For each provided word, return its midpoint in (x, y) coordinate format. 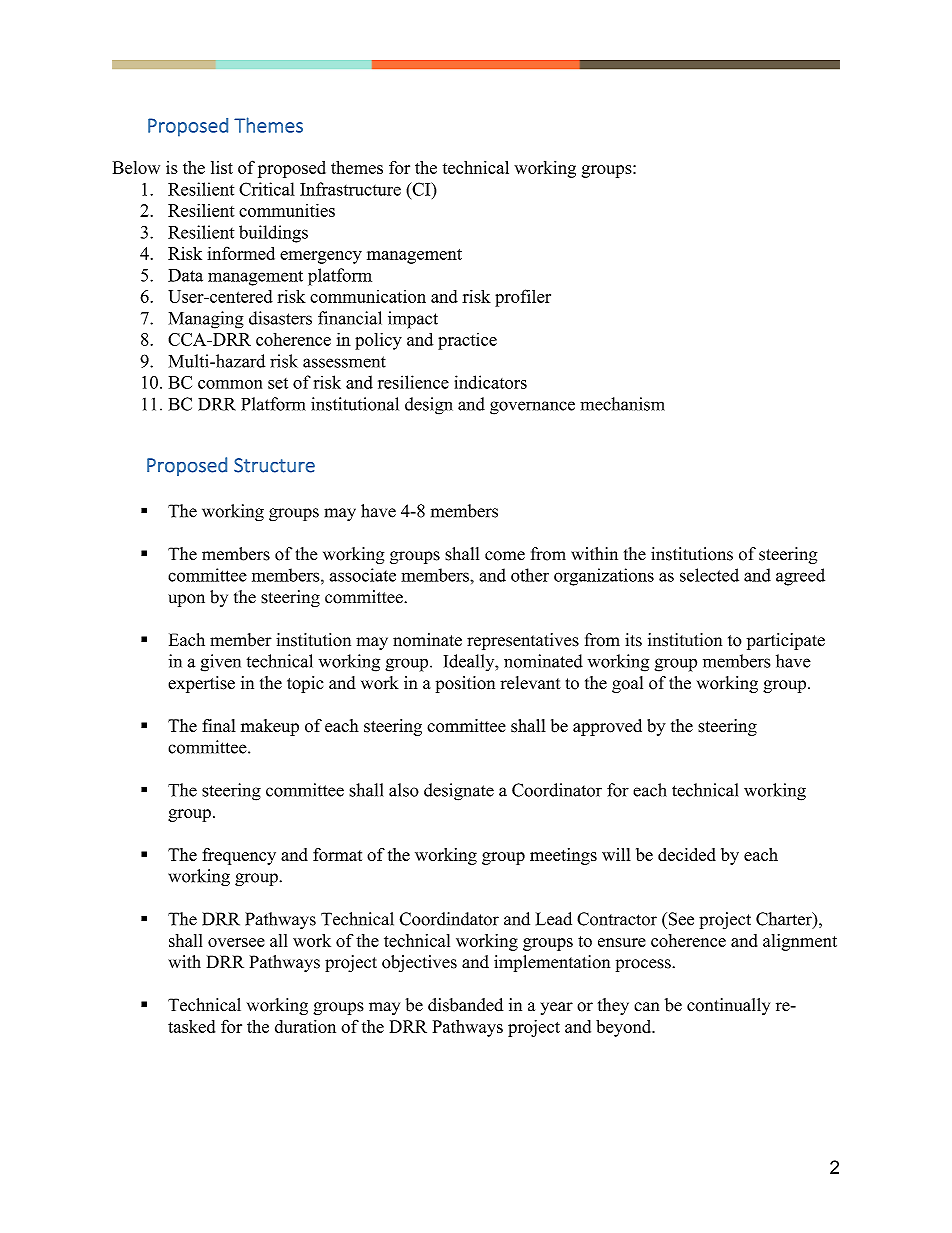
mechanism (622, 404)
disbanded (465, 1005)
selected (709, 575)
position (465, 684)
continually (728, 1006)
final (219, 725)
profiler (523, 298)
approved (607, 727)
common (230, 384)
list (222, 167)
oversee (236, 942)
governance (532, 408)
